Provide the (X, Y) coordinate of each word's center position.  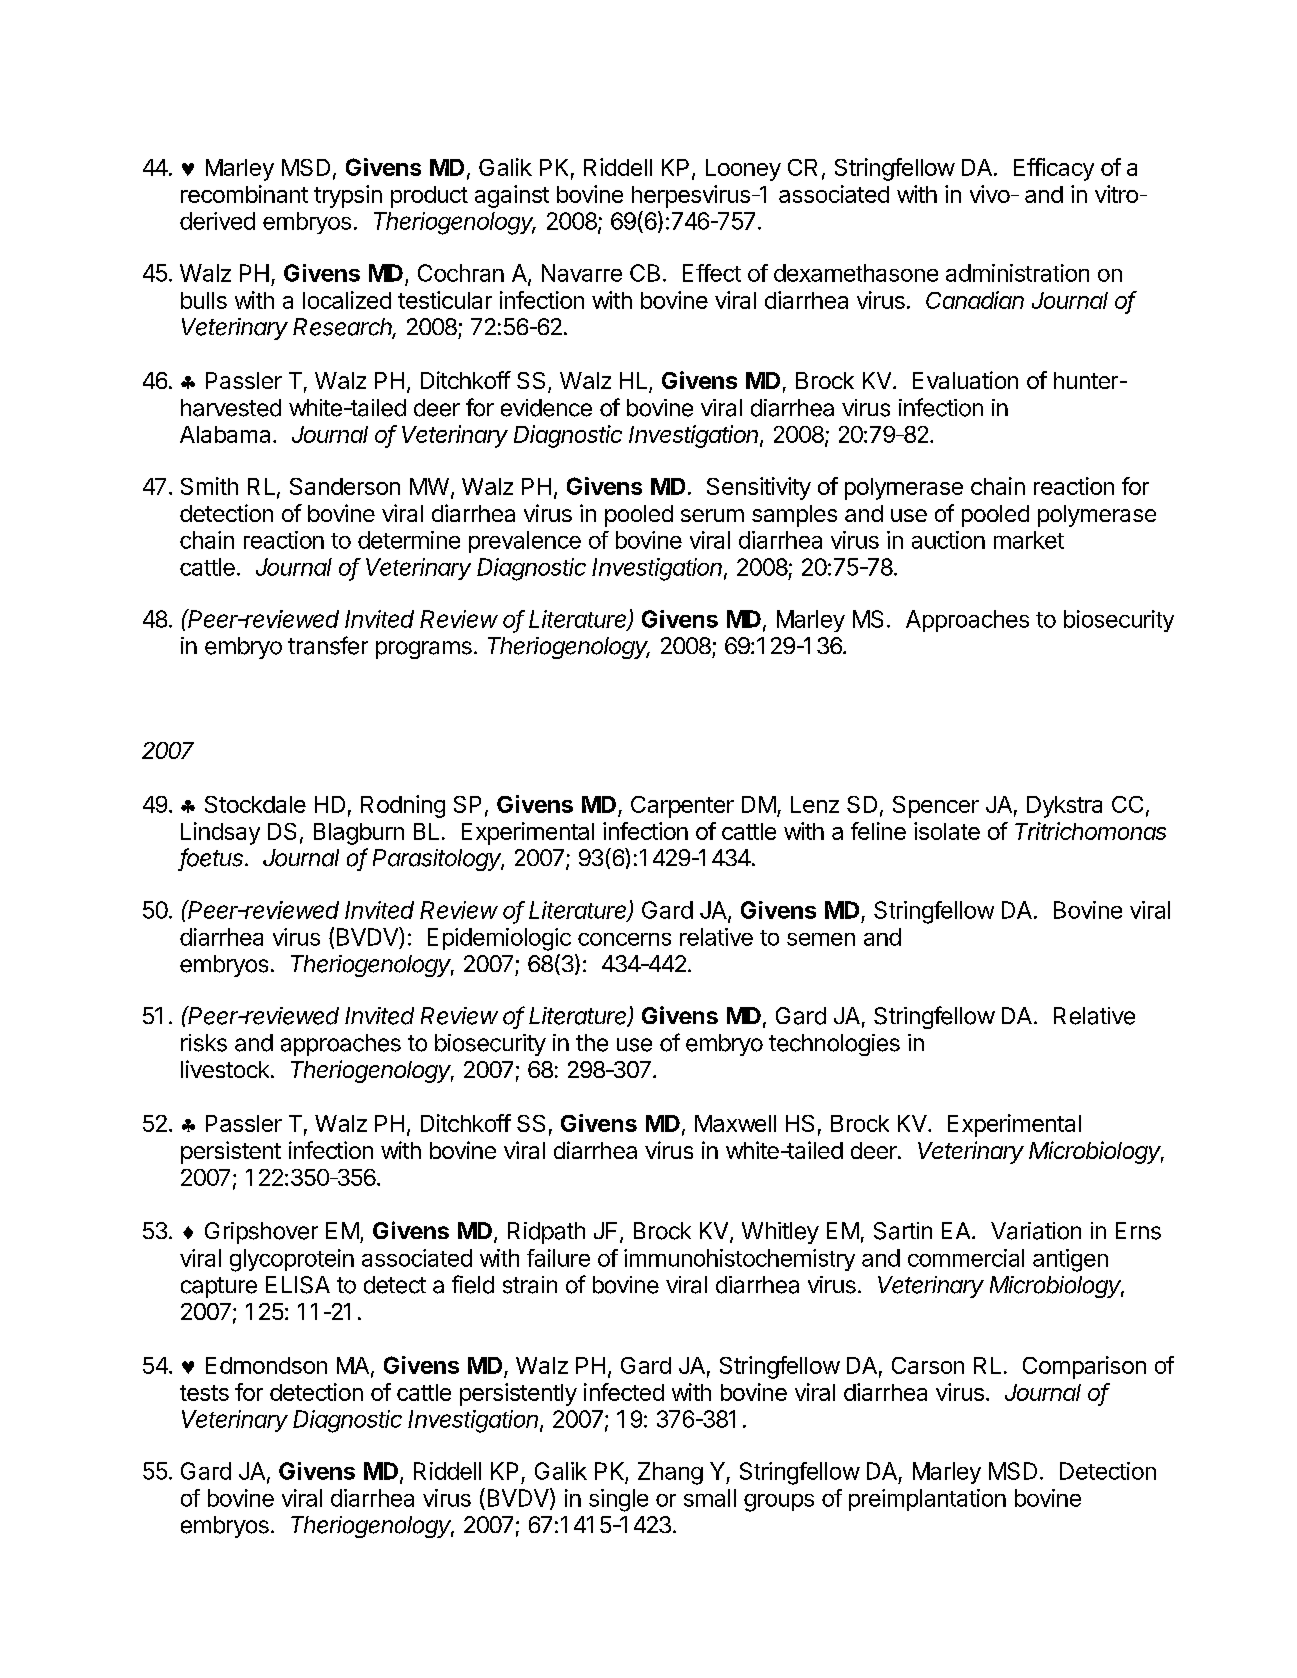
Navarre (582, 273)
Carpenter (682, 807)
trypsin (348, 196)
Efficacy (1054, 169)
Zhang (670, 1473)
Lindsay (220, 833)
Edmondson (266, 1365)
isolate (947, 831)
